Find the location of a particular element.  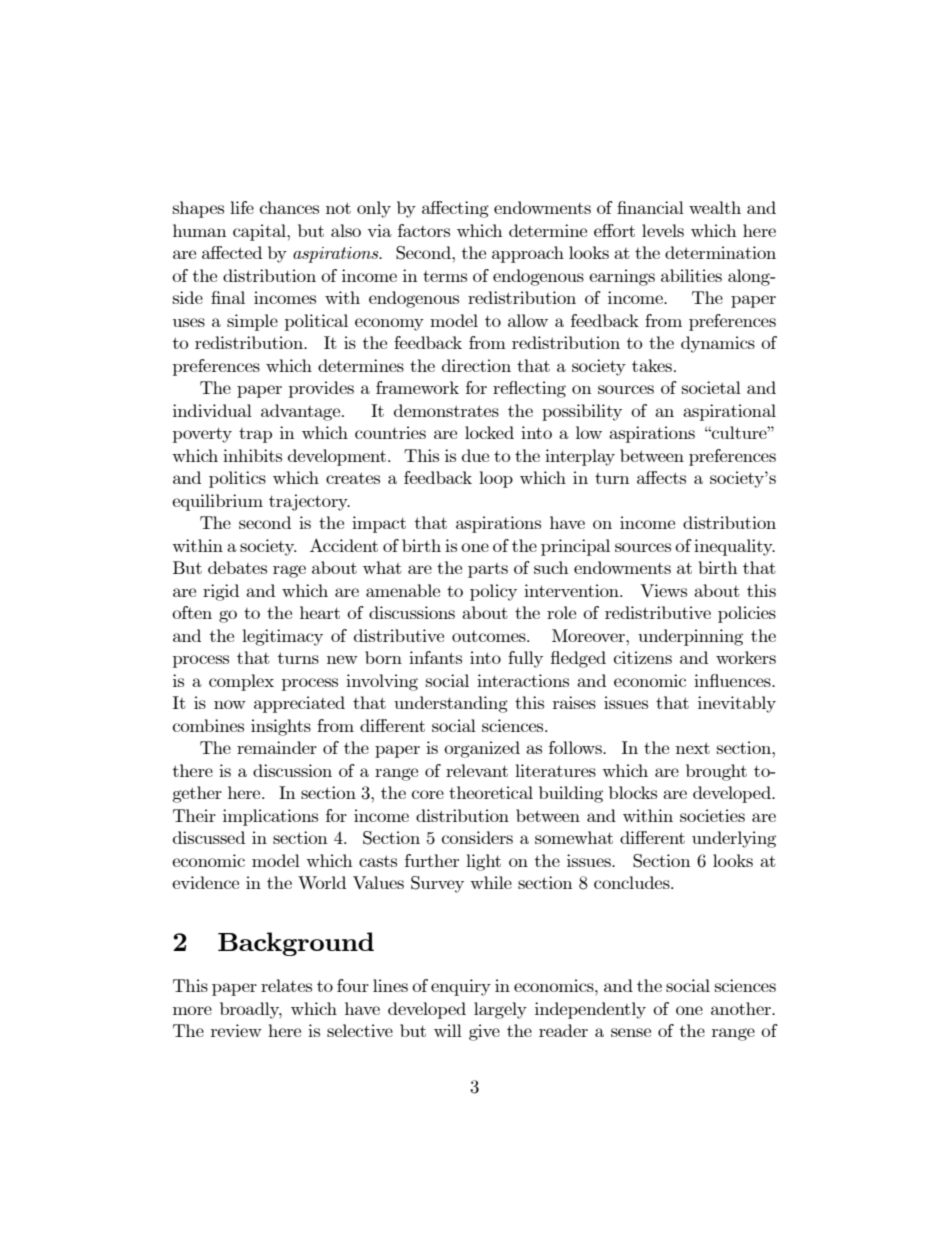

factors is located at coordinates (424, 230).
